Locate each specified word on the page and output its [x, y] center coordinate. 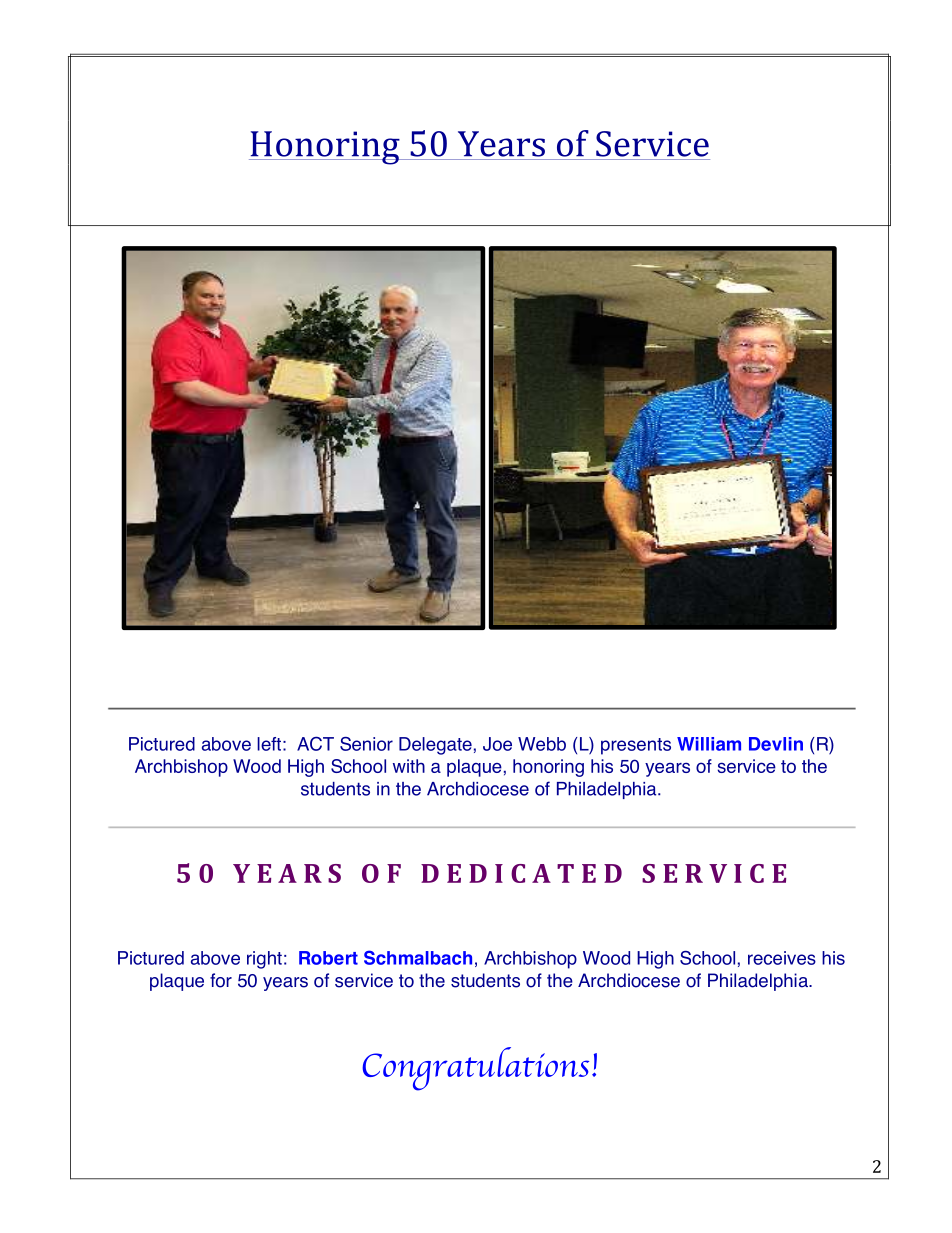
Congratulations [475, 1069]
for [221, 980]
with [409, 766]
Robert [328, 958]
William [709, 744]
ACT [315, 743]
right [264, 960]
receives [782, 958]
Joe [497, 744]
